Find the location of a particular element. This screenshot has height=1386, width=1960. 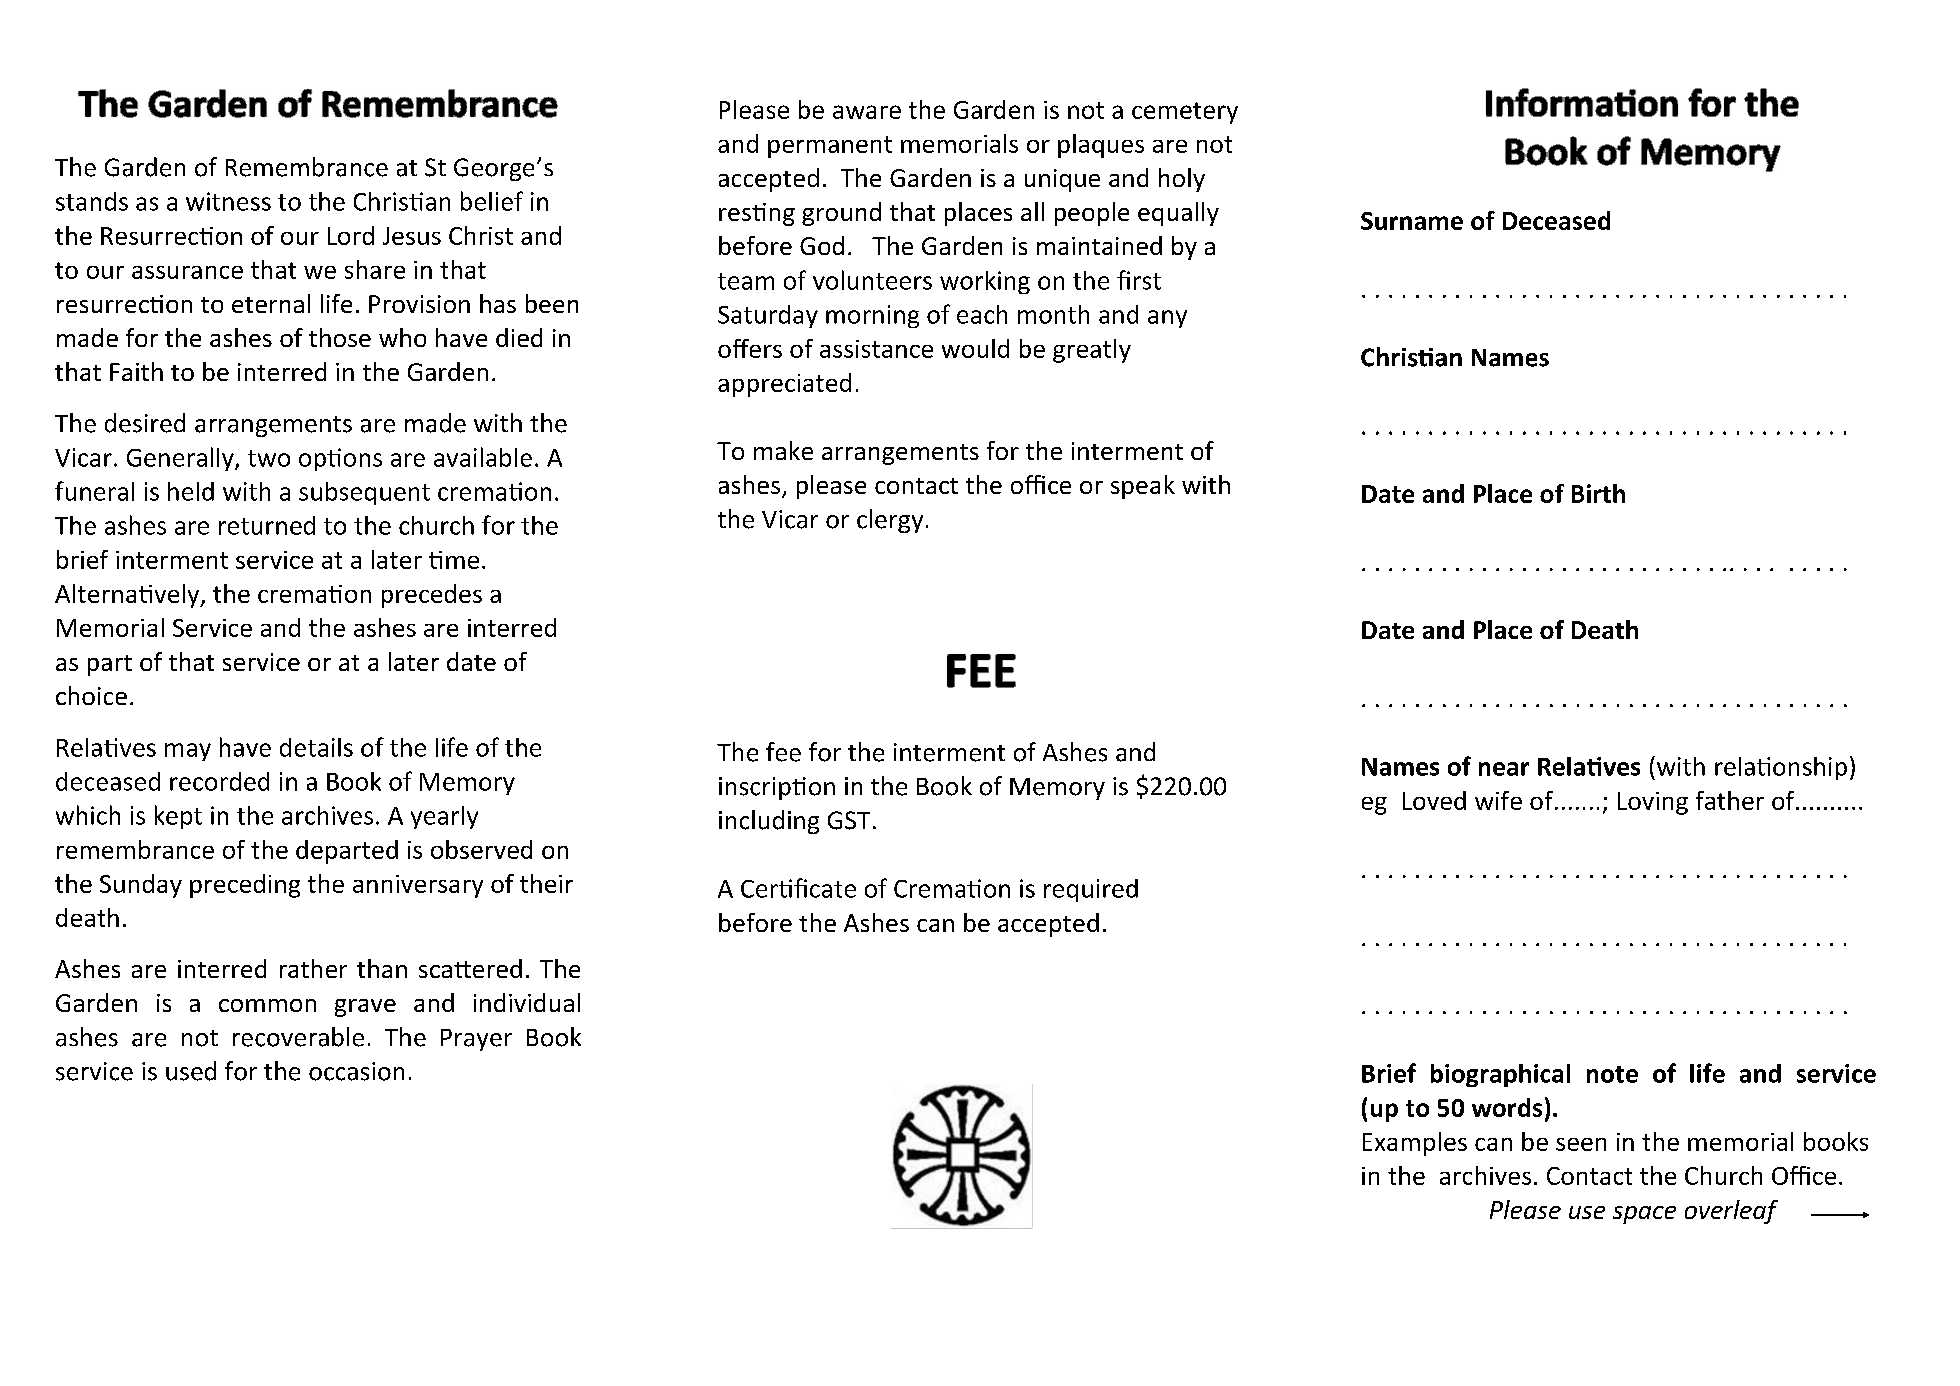

permanent is located at coordinates (830, 147).
